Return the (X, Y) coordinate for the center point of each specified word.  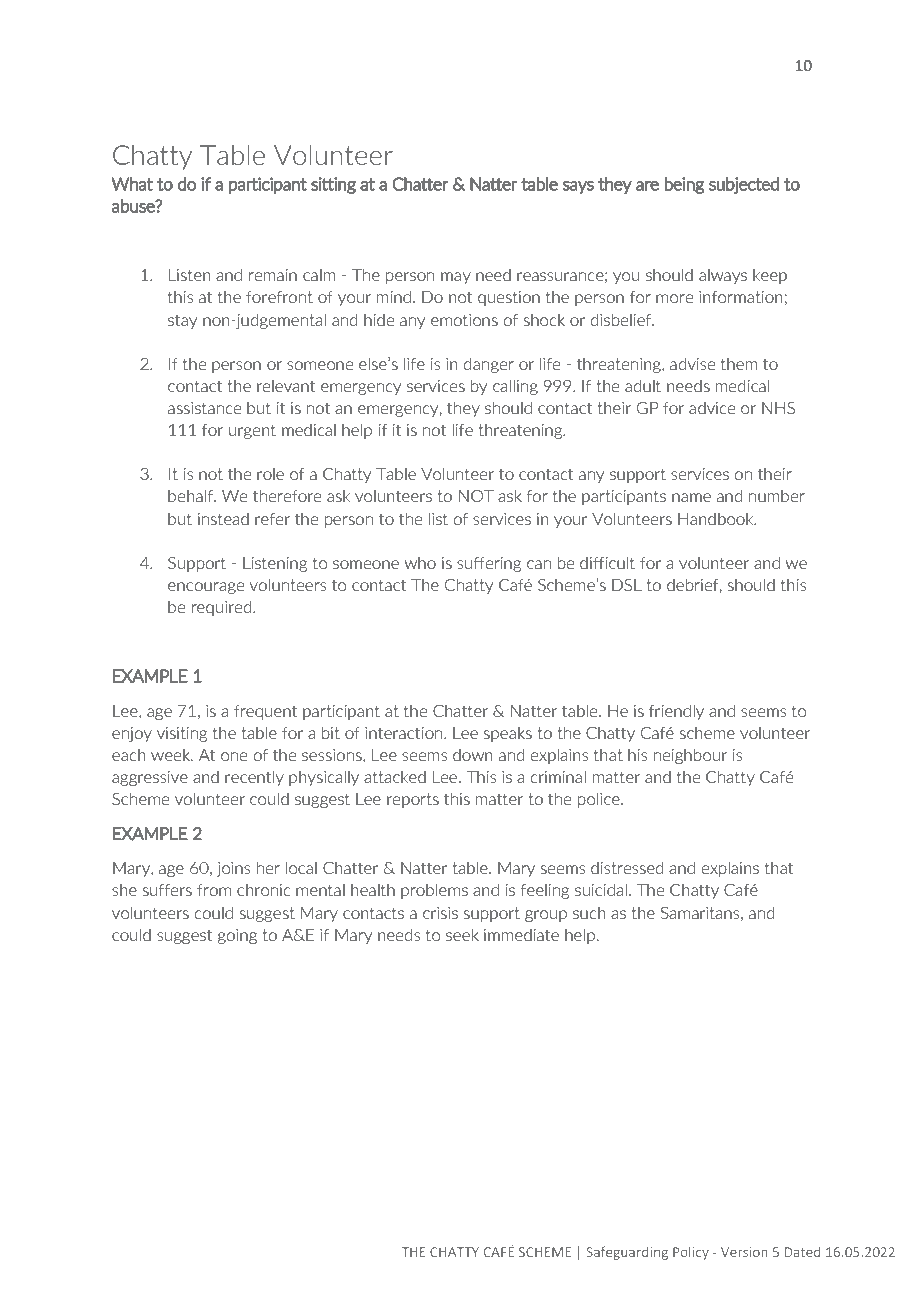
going (237, 936)
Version (744, 1252)
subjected (744, 185)
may (456, 278)
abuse (134, 206)
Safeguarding (627, 1253)
